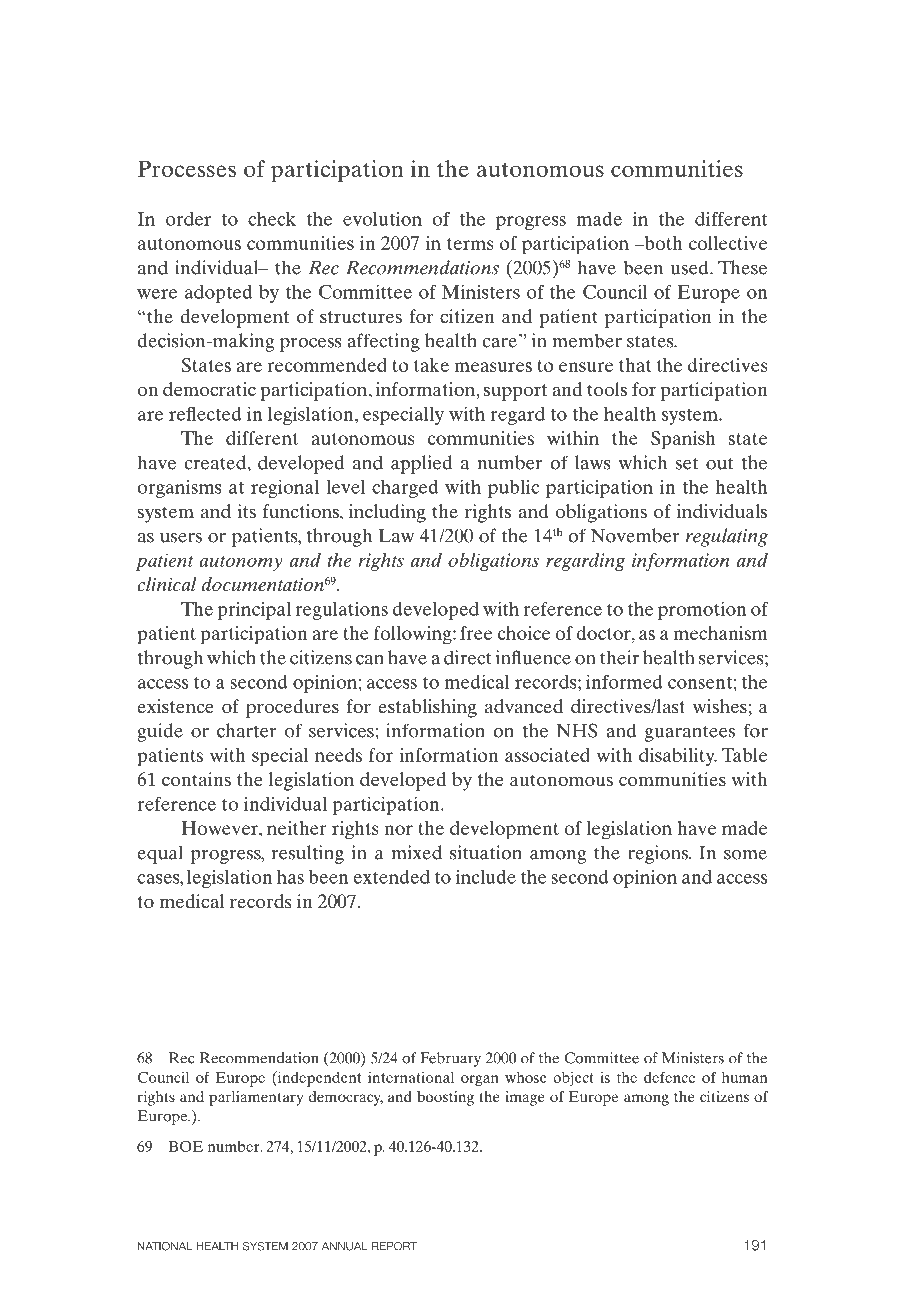 This image has height=1316, width=905. What do you see at coordinates (394, 1246) in the image?
I see `REPORT` at bounding box center [394, 1246].
